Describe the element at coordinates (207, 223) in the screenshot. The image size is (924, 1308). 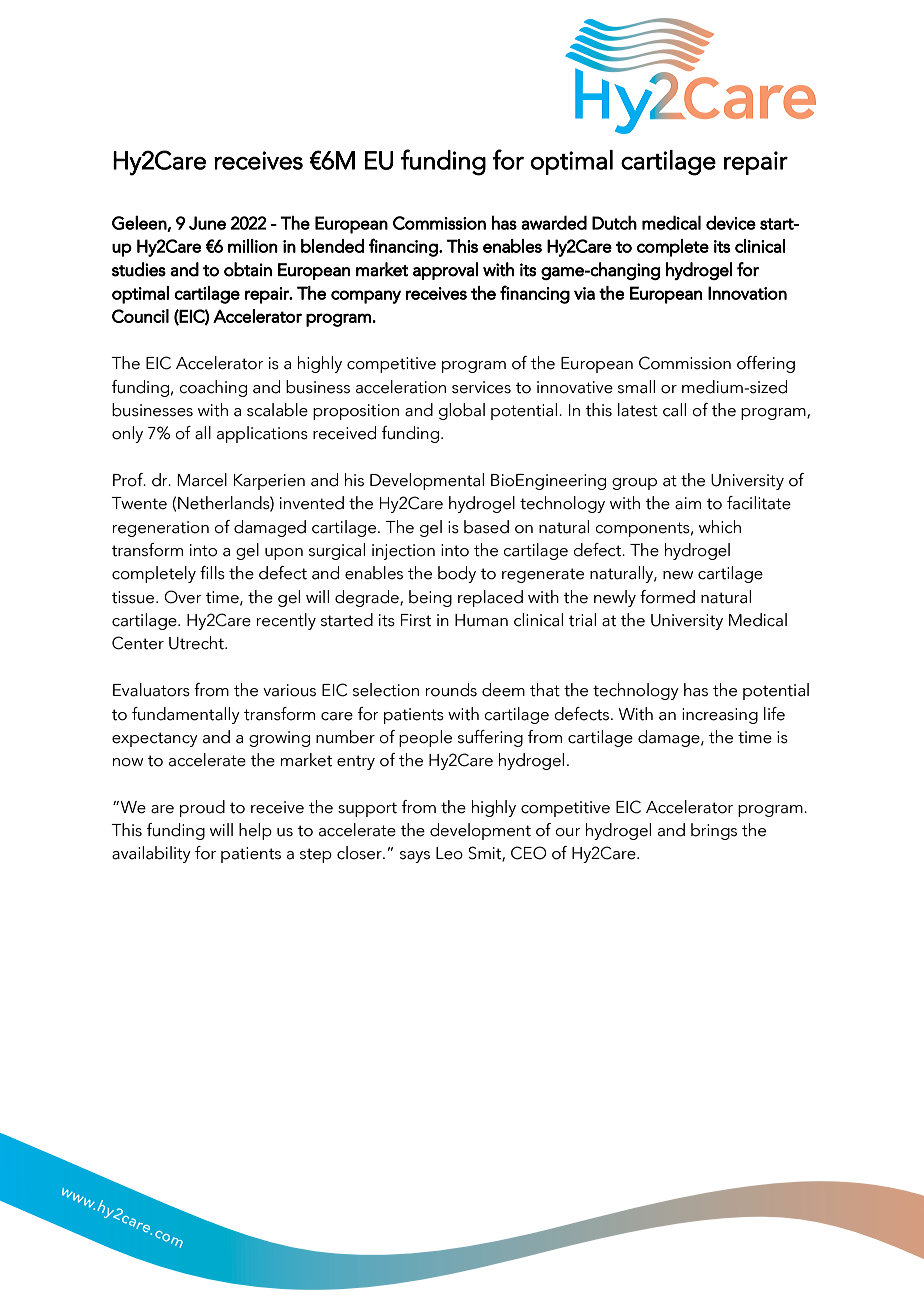
I see `June` at that location.
